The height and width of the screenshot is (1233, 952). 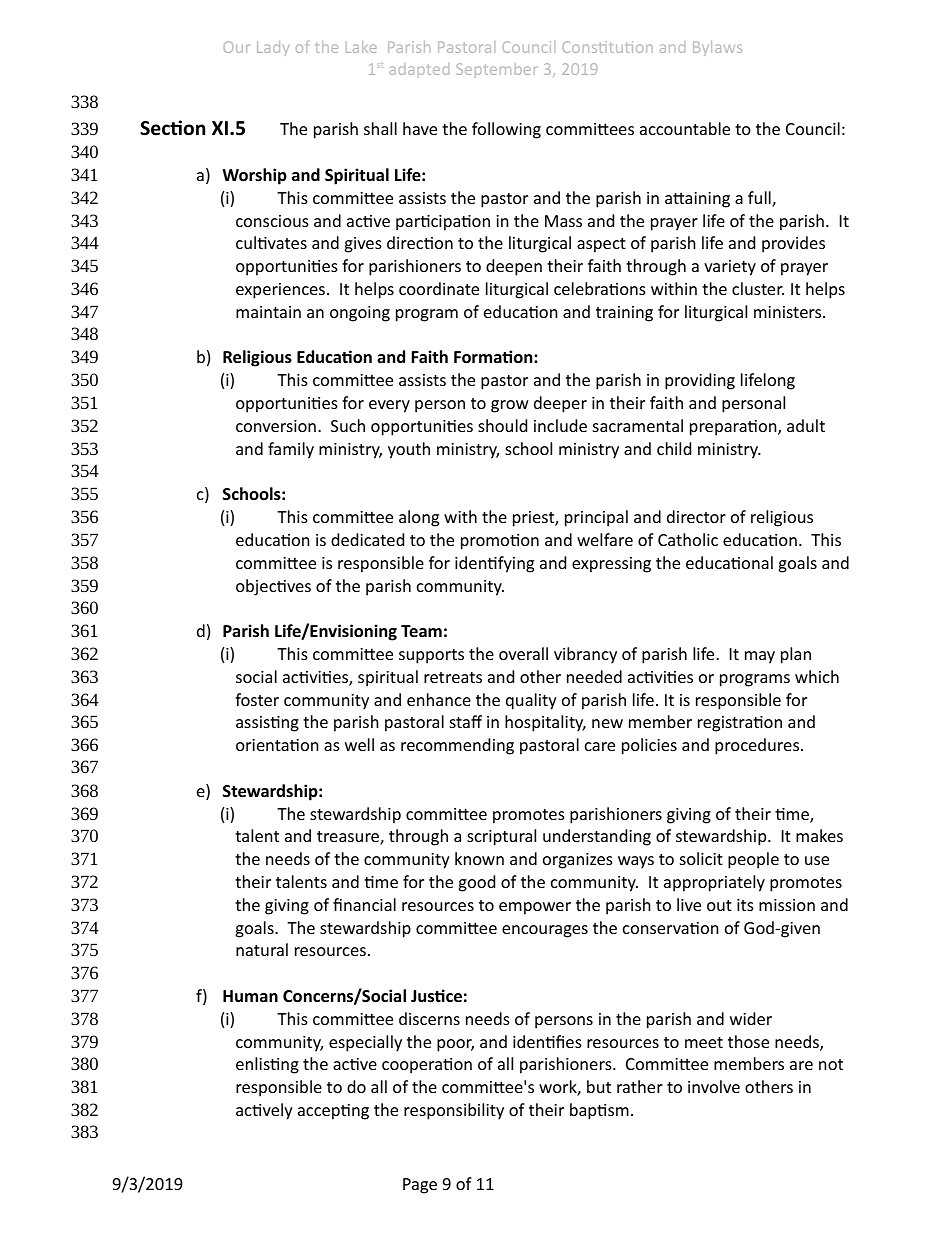 What do you see at coordinates (496, 70) in the screenshot?
I see `September` at bounding box center [496, 70].
